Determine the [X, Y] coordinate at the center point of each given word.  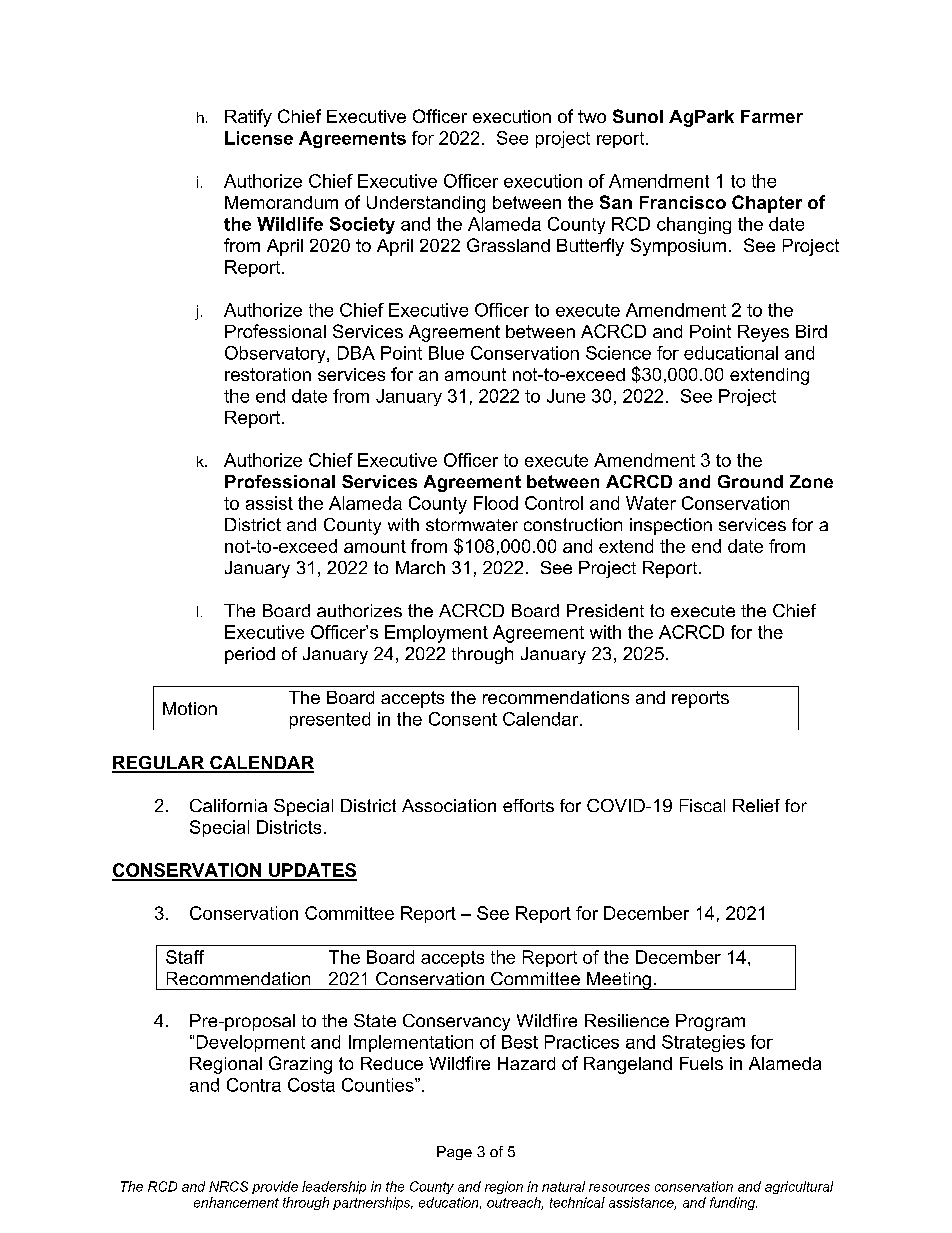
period [250, 655]
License [259, 138]
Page [454, 1153]
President [605, 610]
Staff [185, 957]
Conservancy [456, 1022]
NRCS [228, 1186]
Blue [446, 353]
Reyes [763, 333]
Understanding [426, 204]
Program [710, 1022]
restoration [268, 374]
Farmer [772, 116]
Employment [436, 634]
